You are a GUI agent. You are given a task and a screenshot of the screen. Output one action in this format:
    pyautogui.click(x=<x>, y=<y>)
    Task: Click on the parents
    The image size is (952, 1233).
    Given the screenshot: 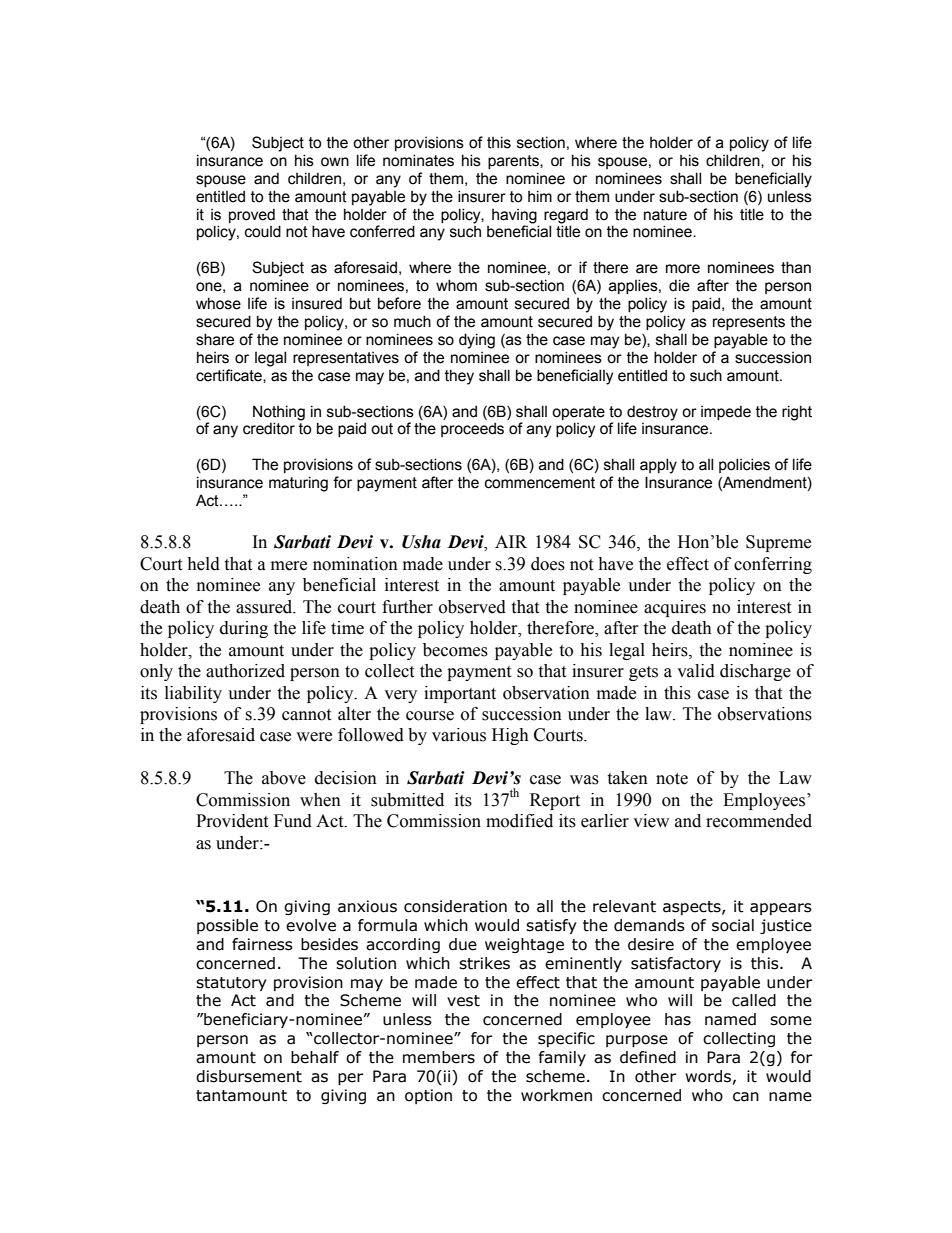 What is the action you would take?
    pyautogui.click(x=514, y=162)
